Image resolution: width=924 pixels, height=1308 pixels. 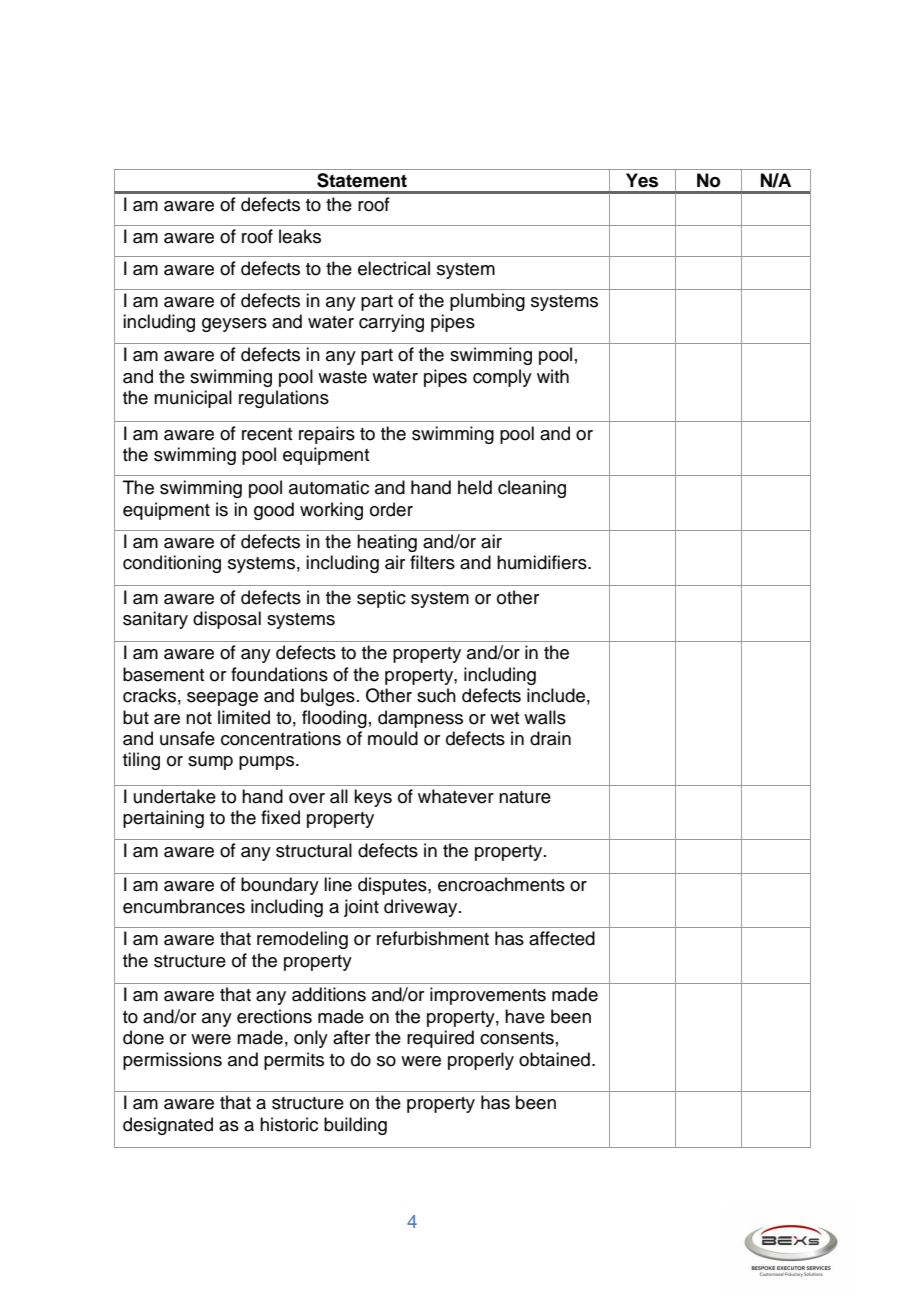 What do you see at coordinates (505, 718) in the image?
I see `wet` at bounding box center [505, 718].
